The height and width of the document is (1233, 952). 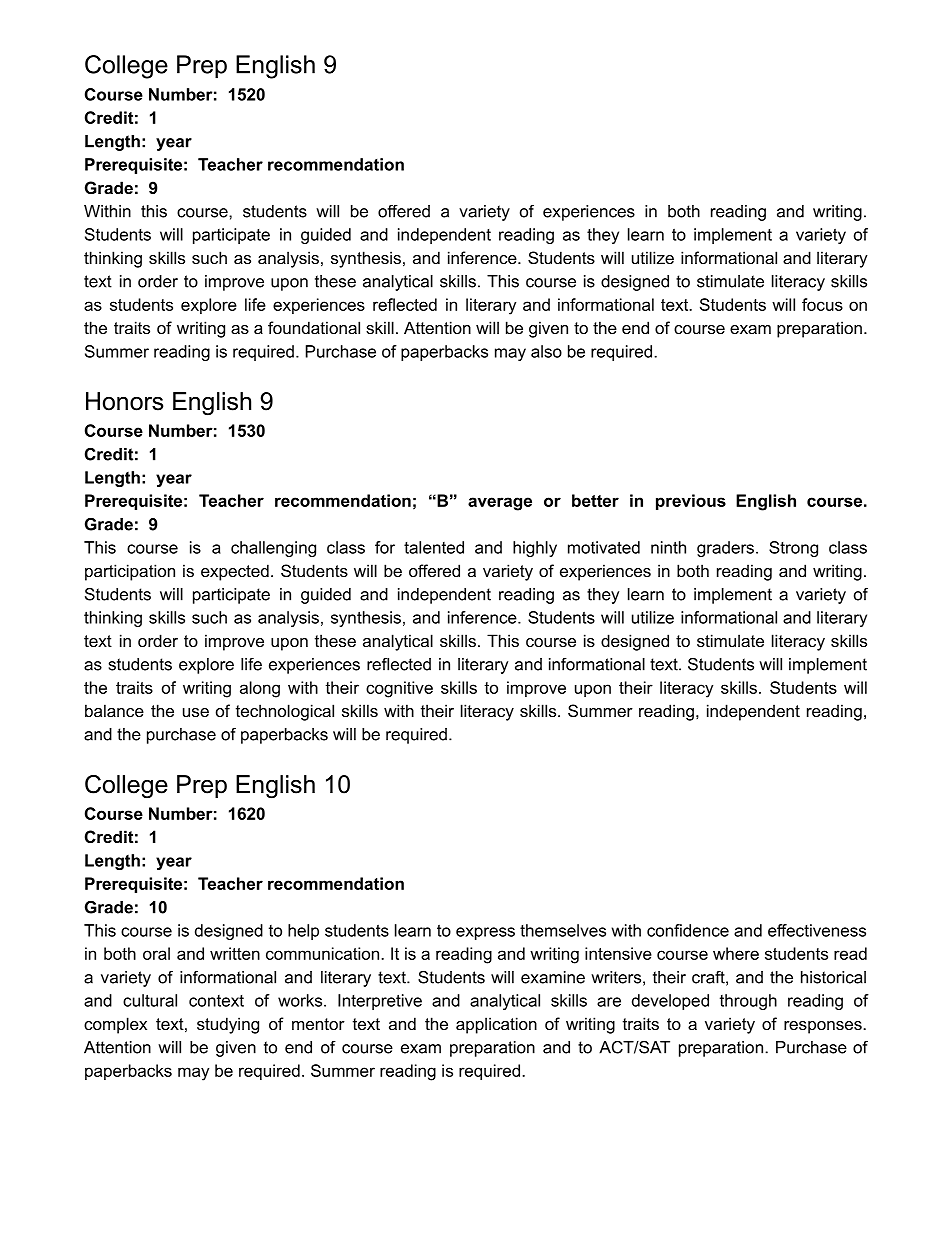 What do you see at coordinates (399, 689) in the document?
I see `cognitive` at bounding box center [399, 689].
